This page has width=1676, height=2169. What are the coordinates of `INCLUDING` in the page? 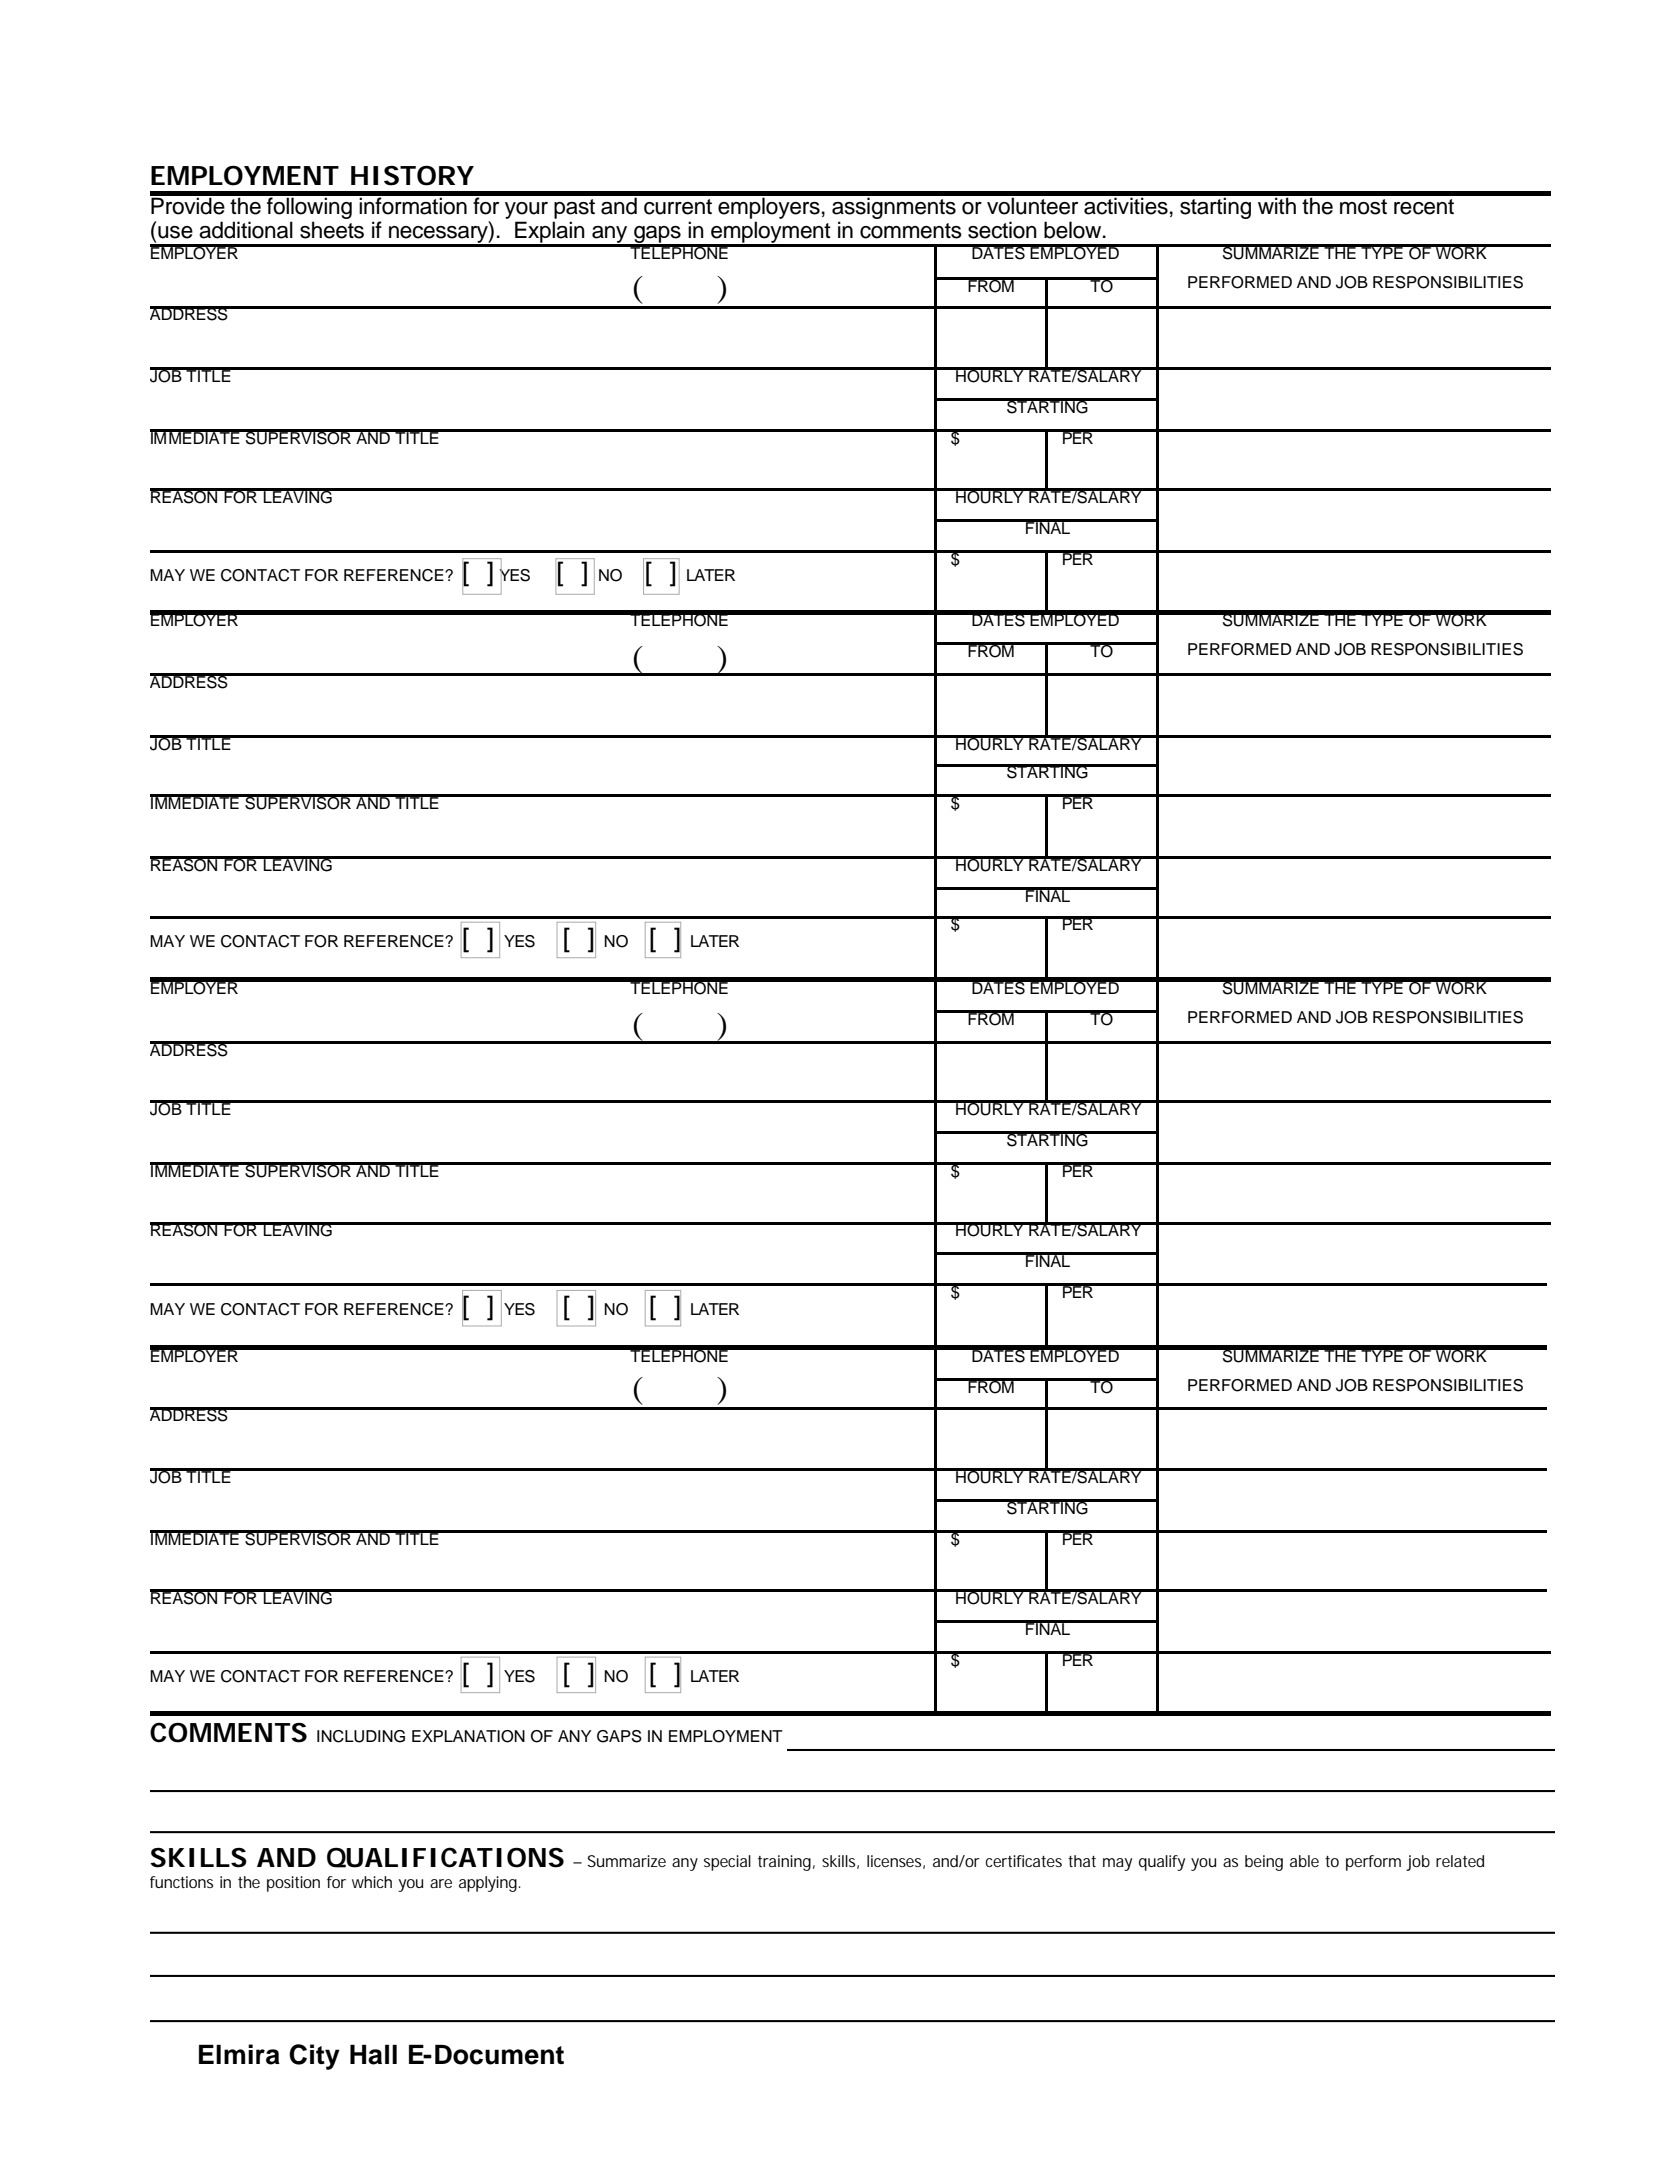 It's located at (361, 1736).
